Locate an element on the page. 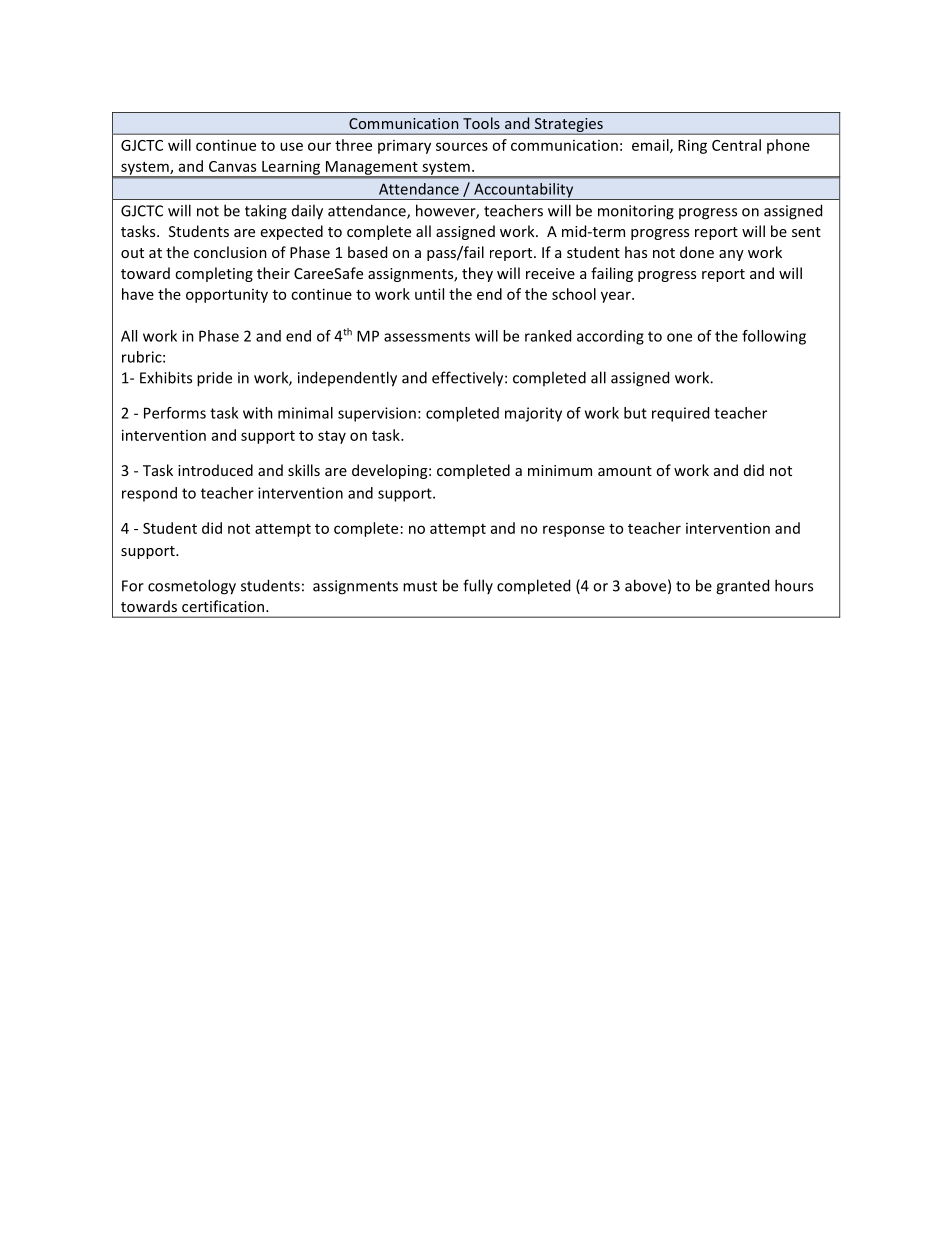 This page has width=952, height=1233. assessments is located at coordinates (427, 336).
